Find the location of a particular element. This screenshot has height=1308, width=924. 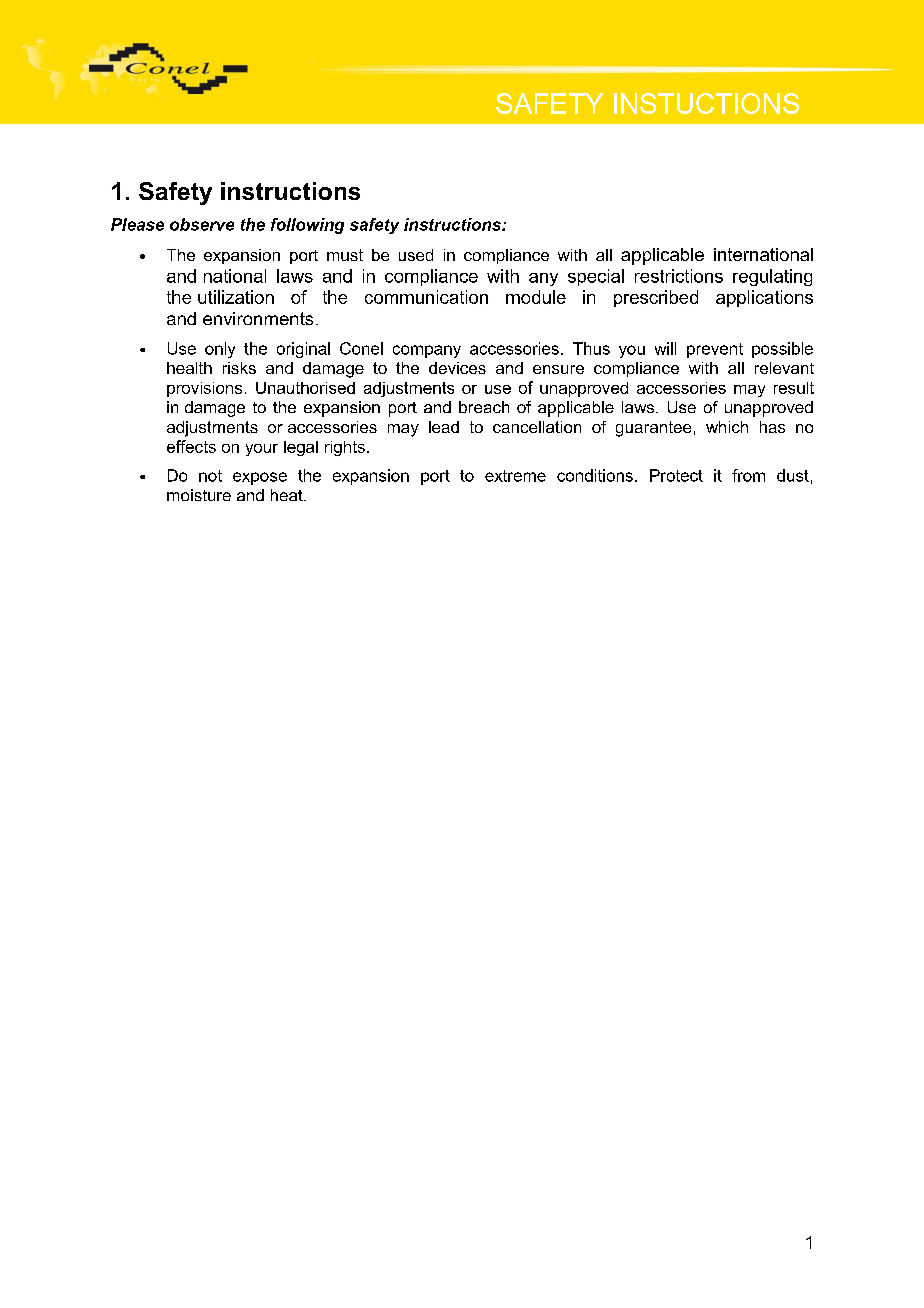

environments is located at coordinates (258, 318).
